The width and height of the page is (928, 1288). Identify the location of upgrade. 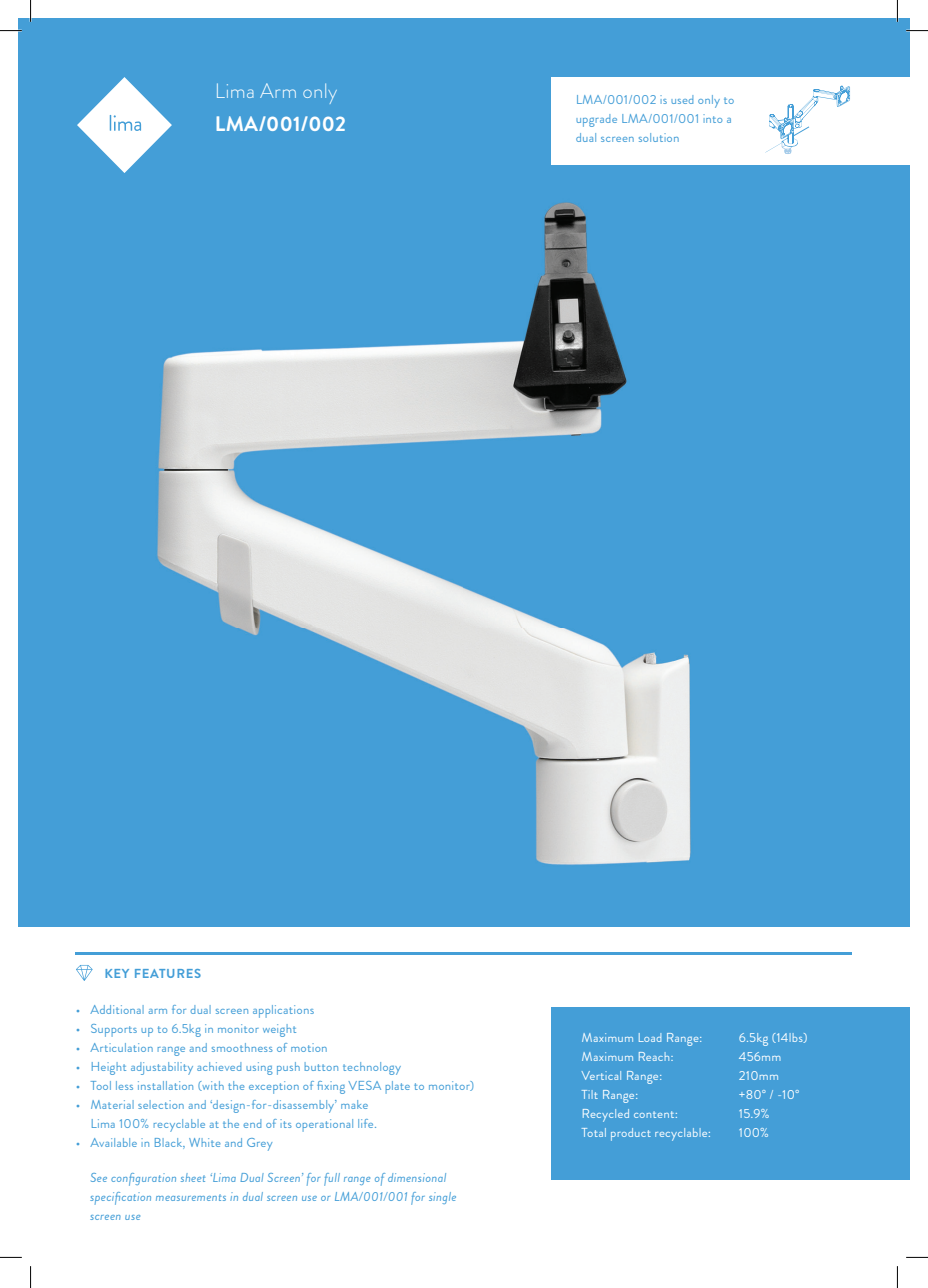
(596, 120).
